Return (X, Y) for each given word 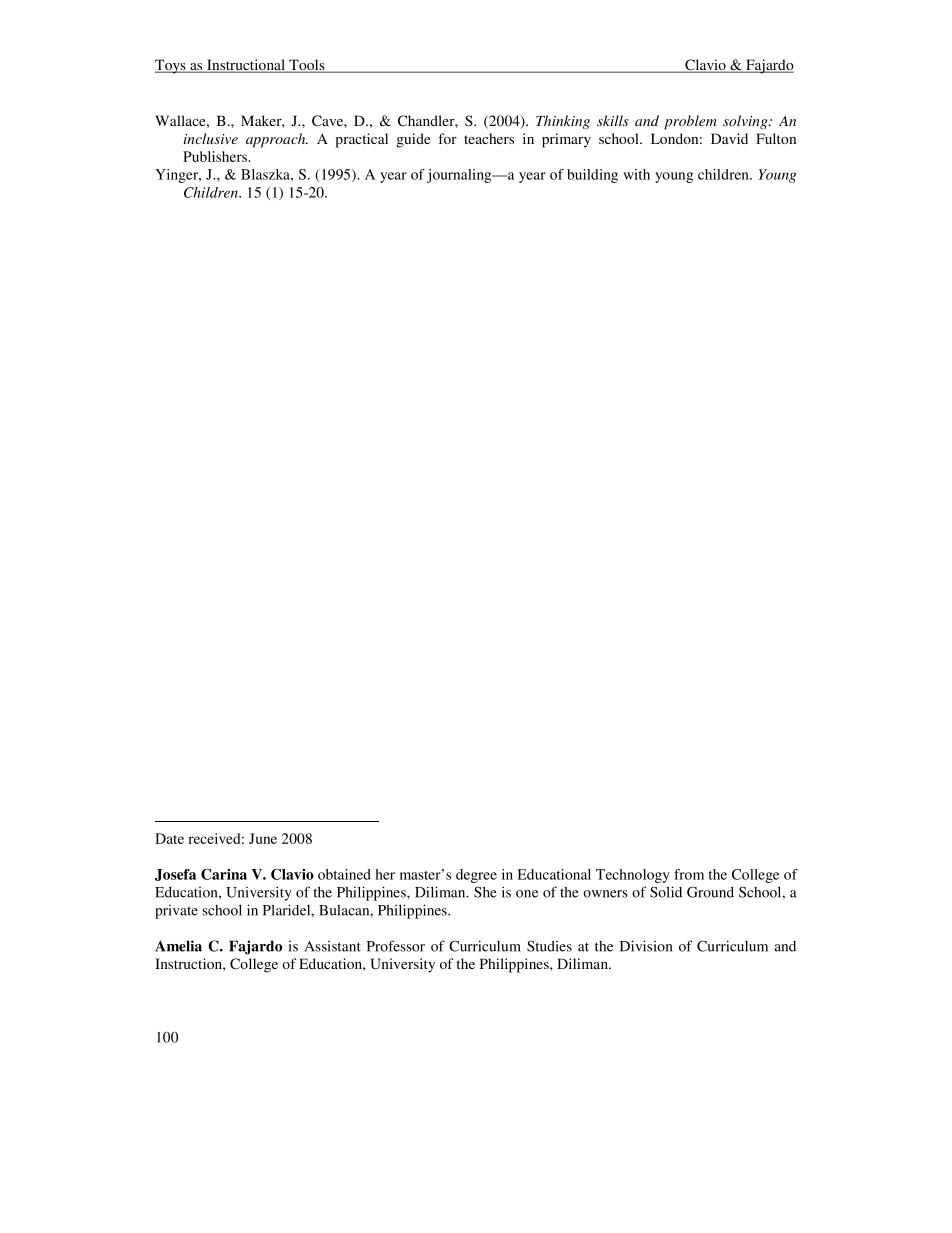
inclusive (211, 138)
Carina (224, 874)
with (636, 174)
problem (690, 122)
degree (476, 876)
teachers (489, 138)
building (592, 176)
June (263, 838)
